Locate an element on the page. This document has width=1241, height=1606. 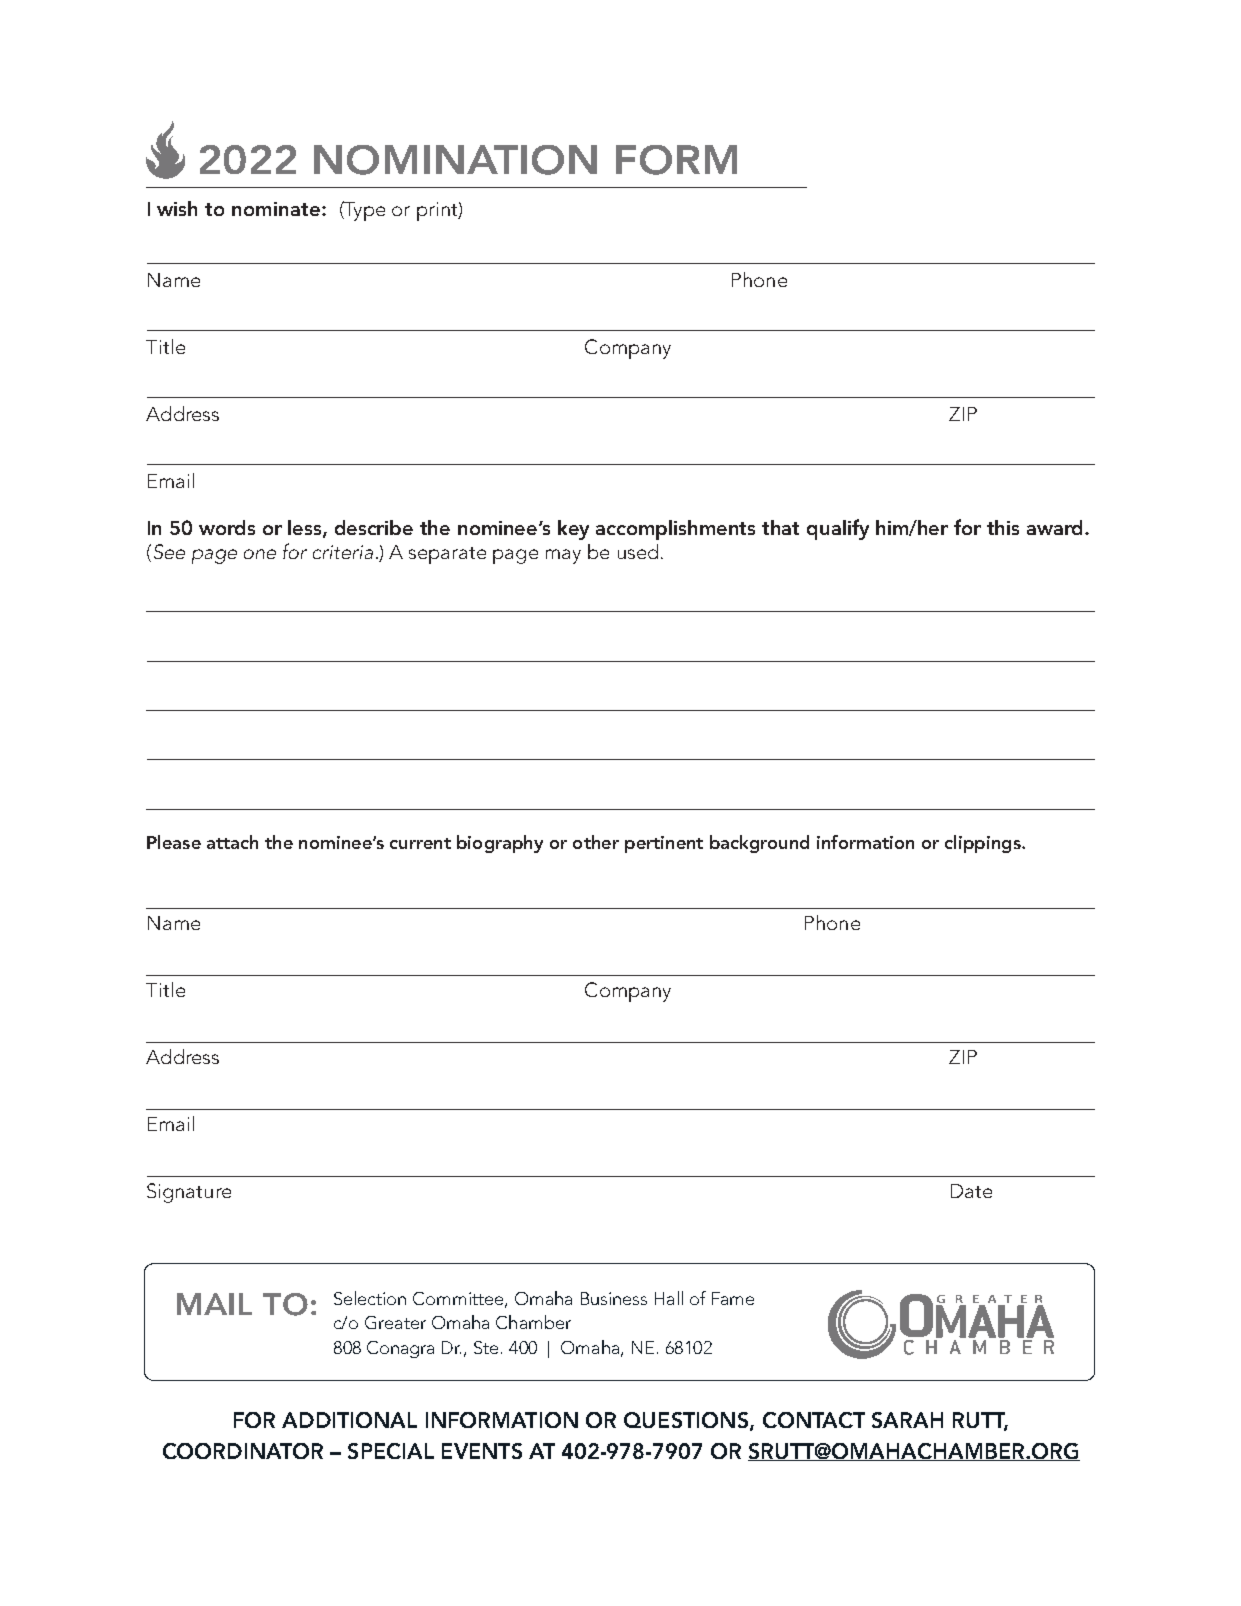
this is located at coordinates (1003, 527).
